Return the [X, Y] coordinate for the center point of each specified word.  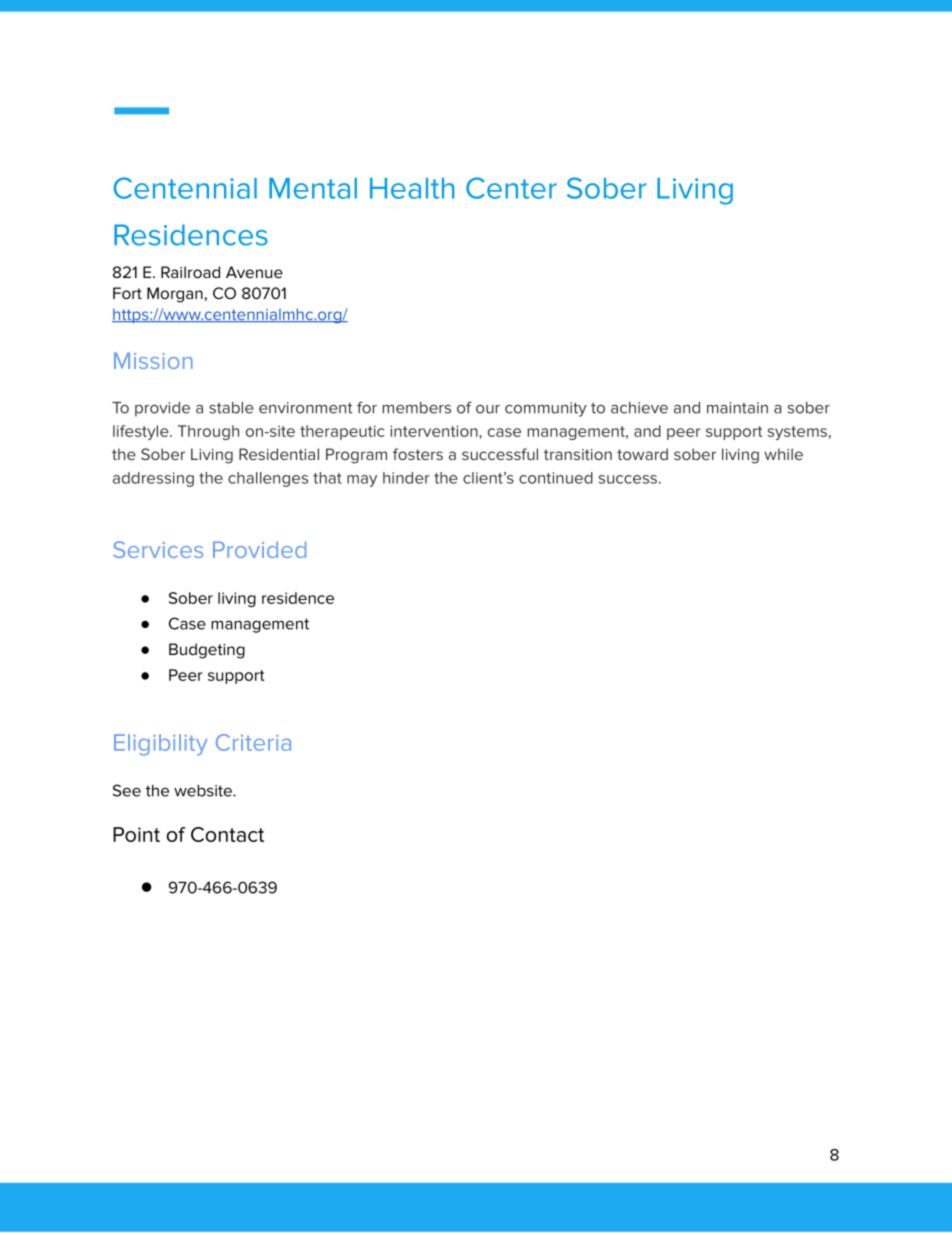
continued [556, 478]
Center [511, 188]
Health [412, 188]
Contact [227, 834]
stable [231, 408]
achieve [639, 408]
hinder [406, 478]
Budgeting [207, 651]
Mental [313, 188]
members [417, 408]
